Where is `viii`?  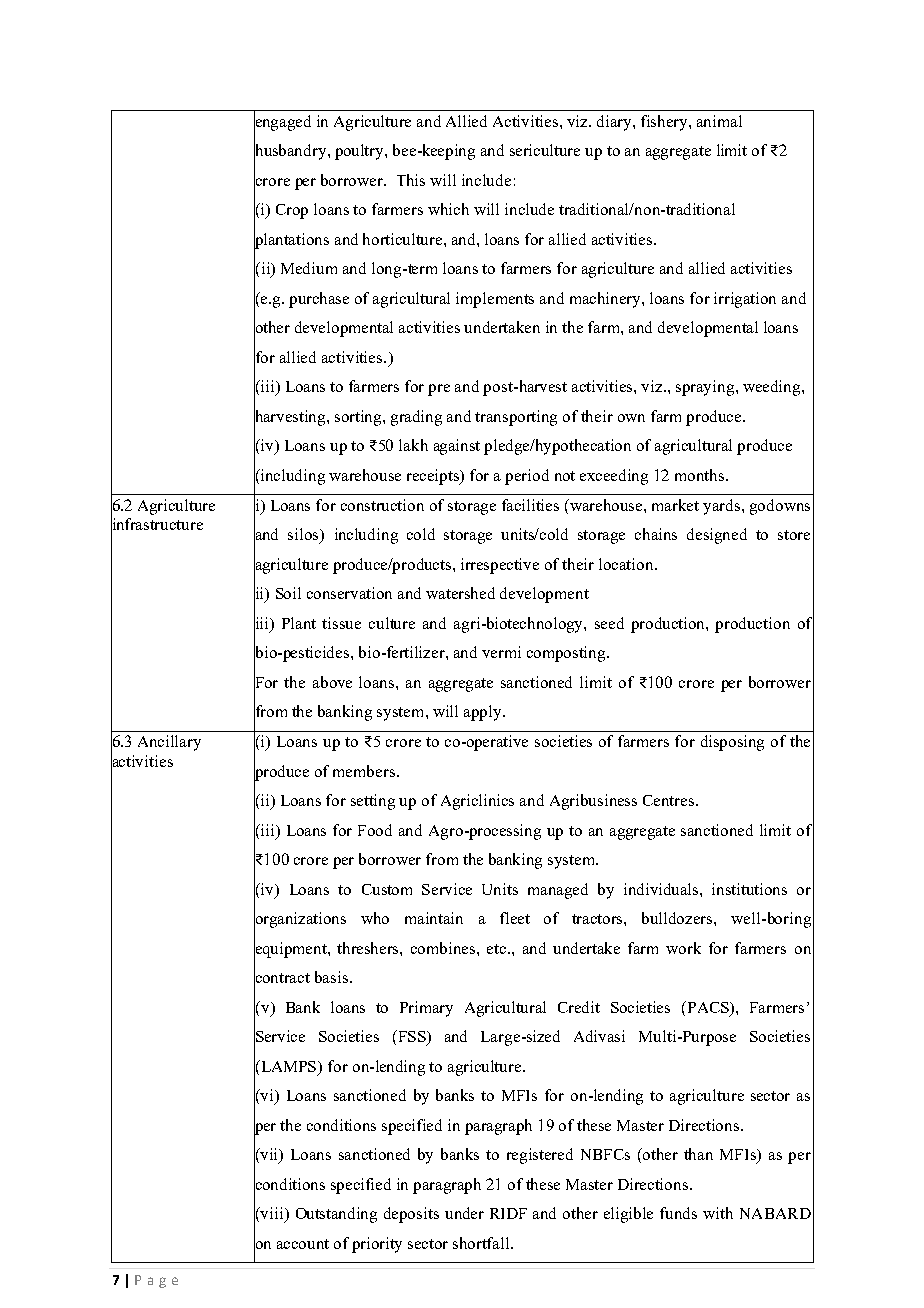 viii is located at coordinates (272, 1214).
